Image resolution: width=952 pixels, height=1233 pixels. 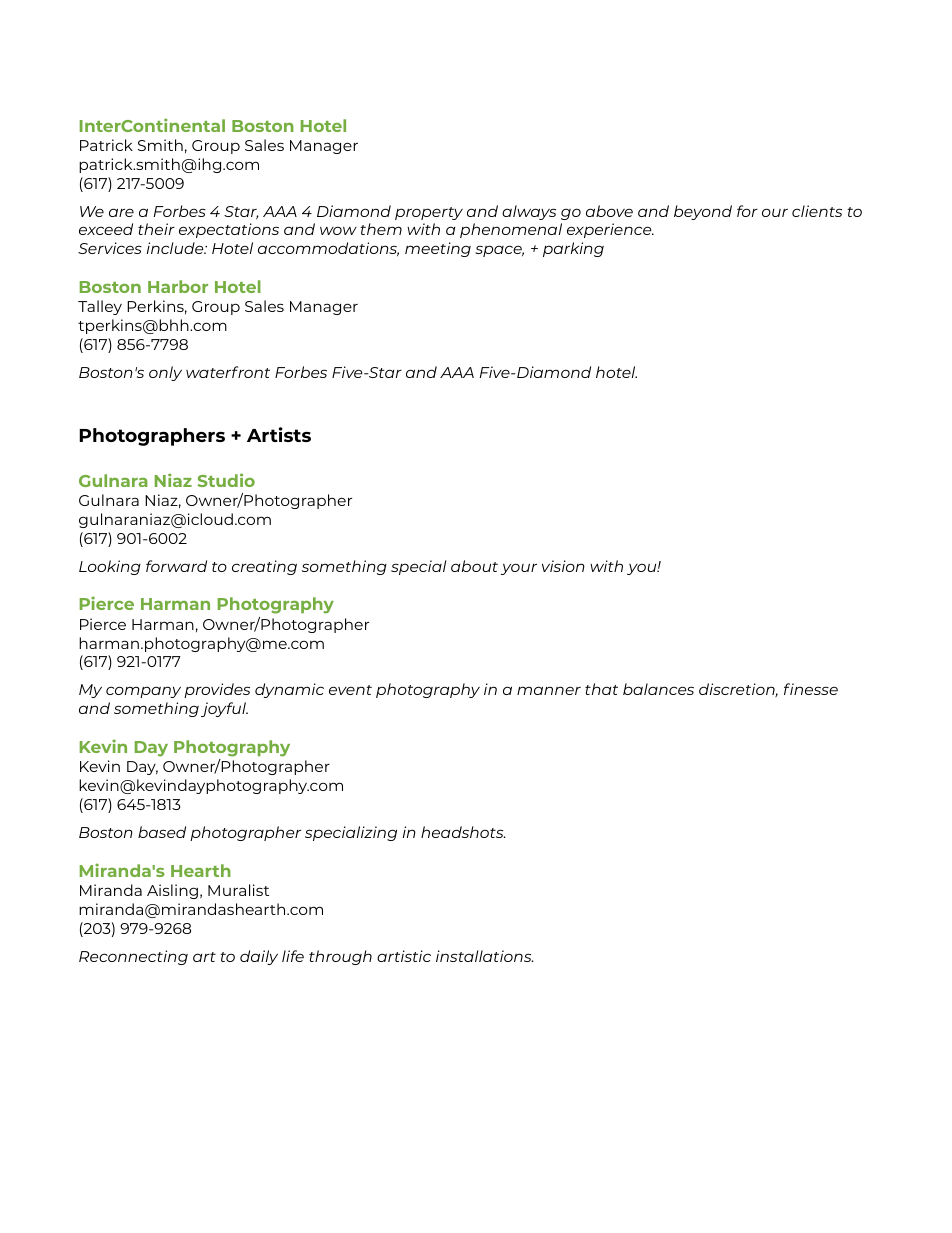 I want to click on vision, so click(x=563, y=566).
